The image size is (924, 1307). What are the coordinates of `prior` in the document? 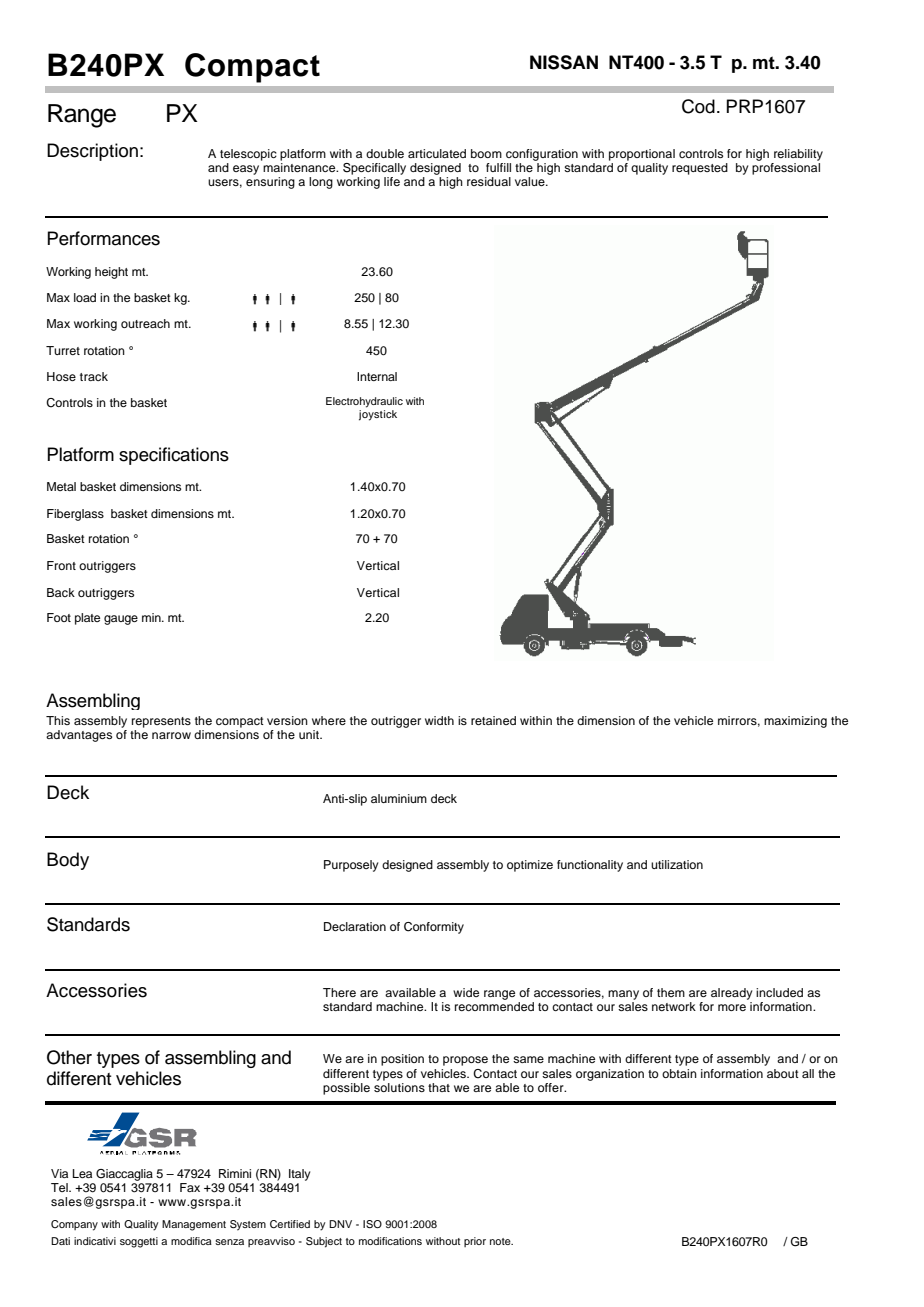 It's located at (475, 1242).
